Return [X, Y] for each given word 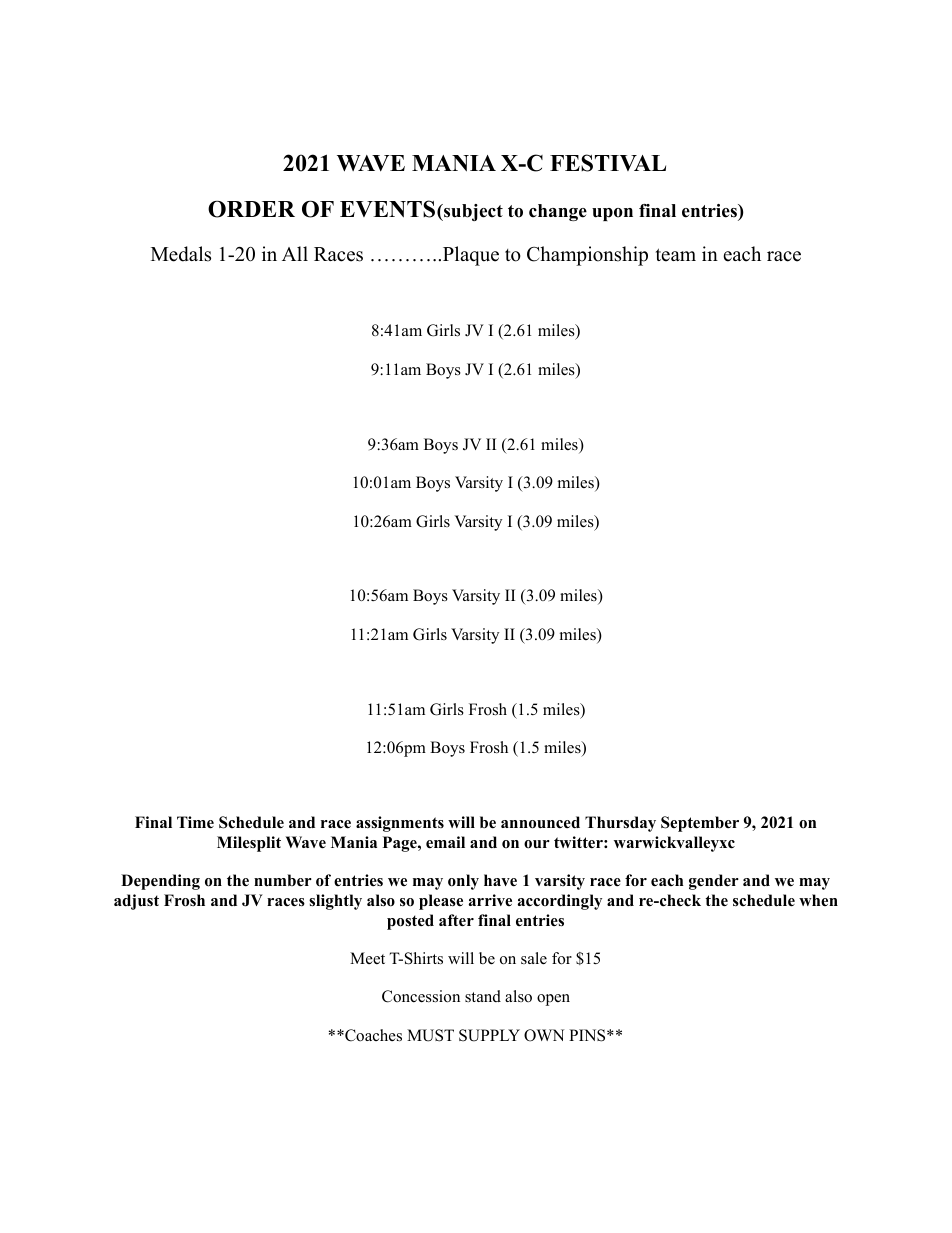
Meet [367, 958]
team [676, 255]
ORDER [251, 209]
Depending [160, 882]
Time [195, 822]
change [558, 212]
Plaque [469, 256]
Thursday [620, 824]
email [445, 842]
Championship [587, 256]
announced [540, 822]
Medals [181, 254]
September [700, 824]
